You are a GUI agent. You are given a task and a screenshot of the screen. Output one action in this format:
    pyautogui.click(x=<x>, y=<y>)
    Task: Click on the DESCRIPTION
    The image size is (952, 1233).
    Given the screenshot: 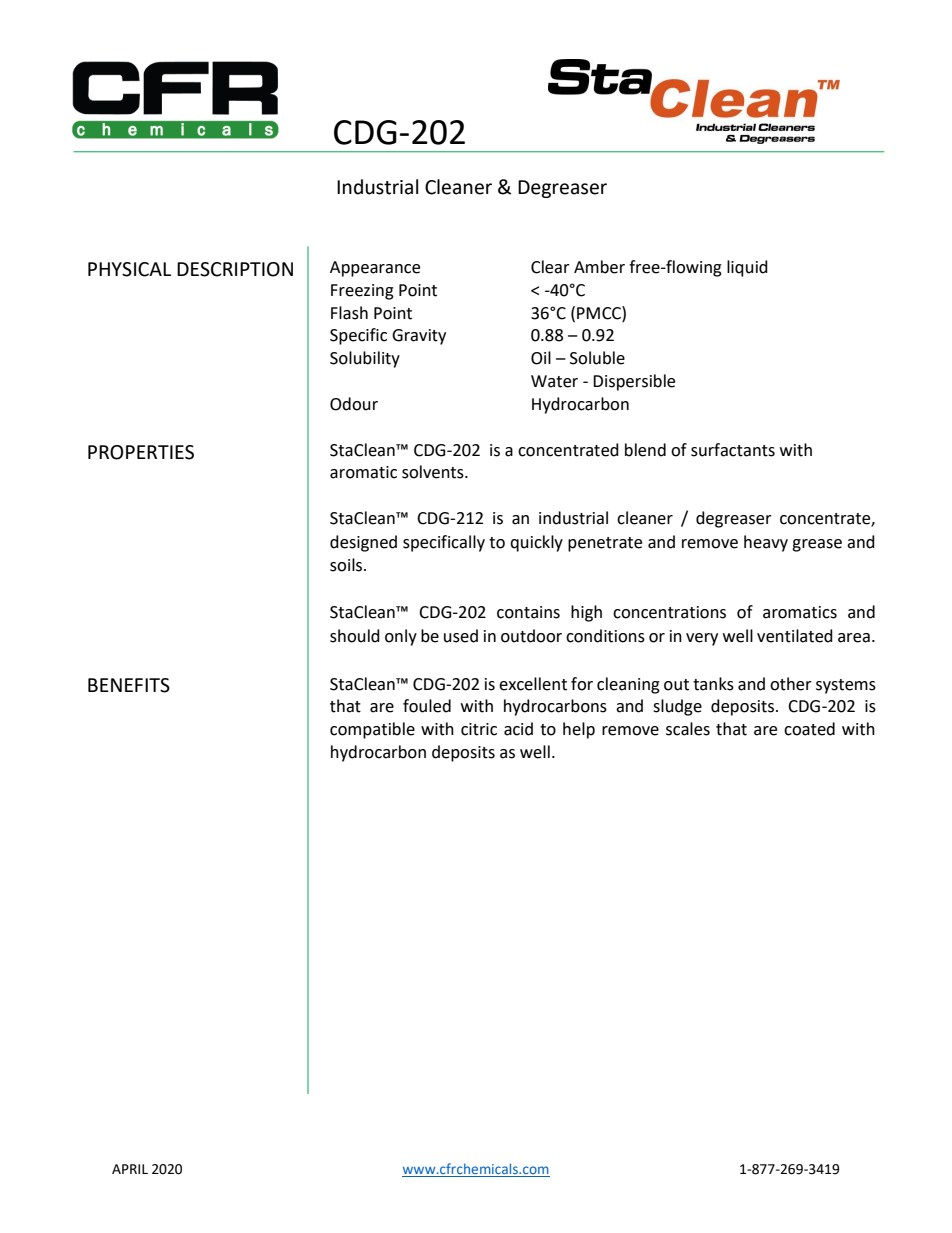 What is the action you would take?
    pyautogui.click(x=235, y=269)
